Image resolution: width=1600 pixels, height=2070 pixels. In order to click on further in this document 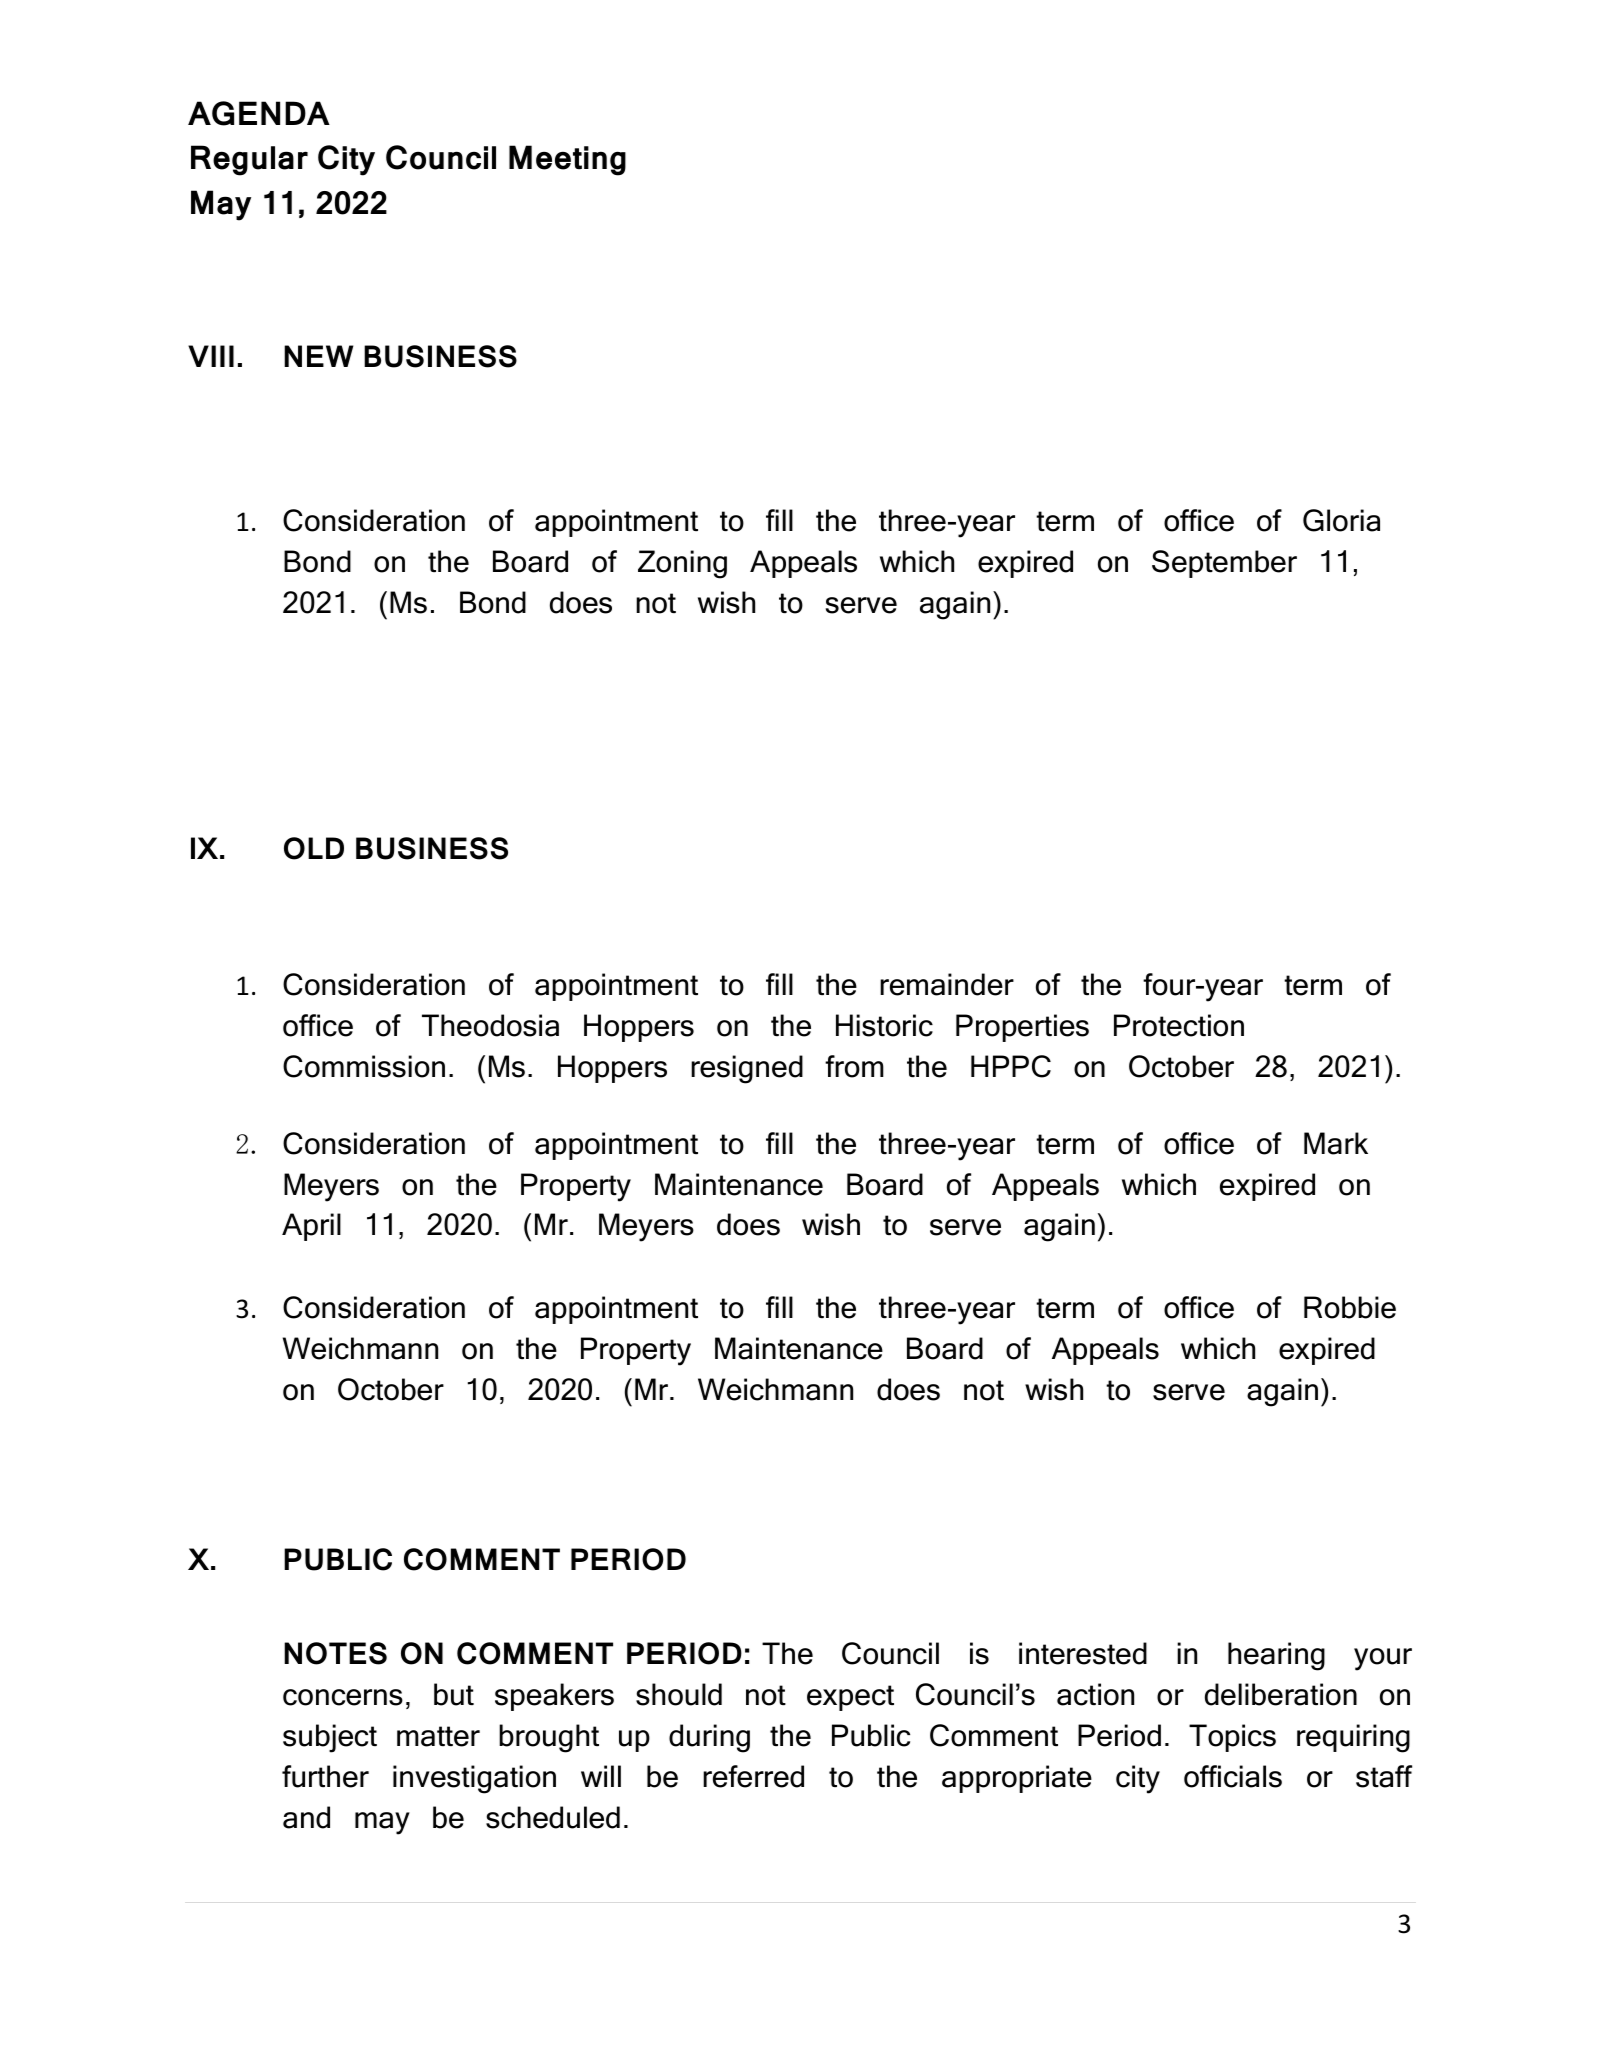, I will do `click(325, 1776)`.
